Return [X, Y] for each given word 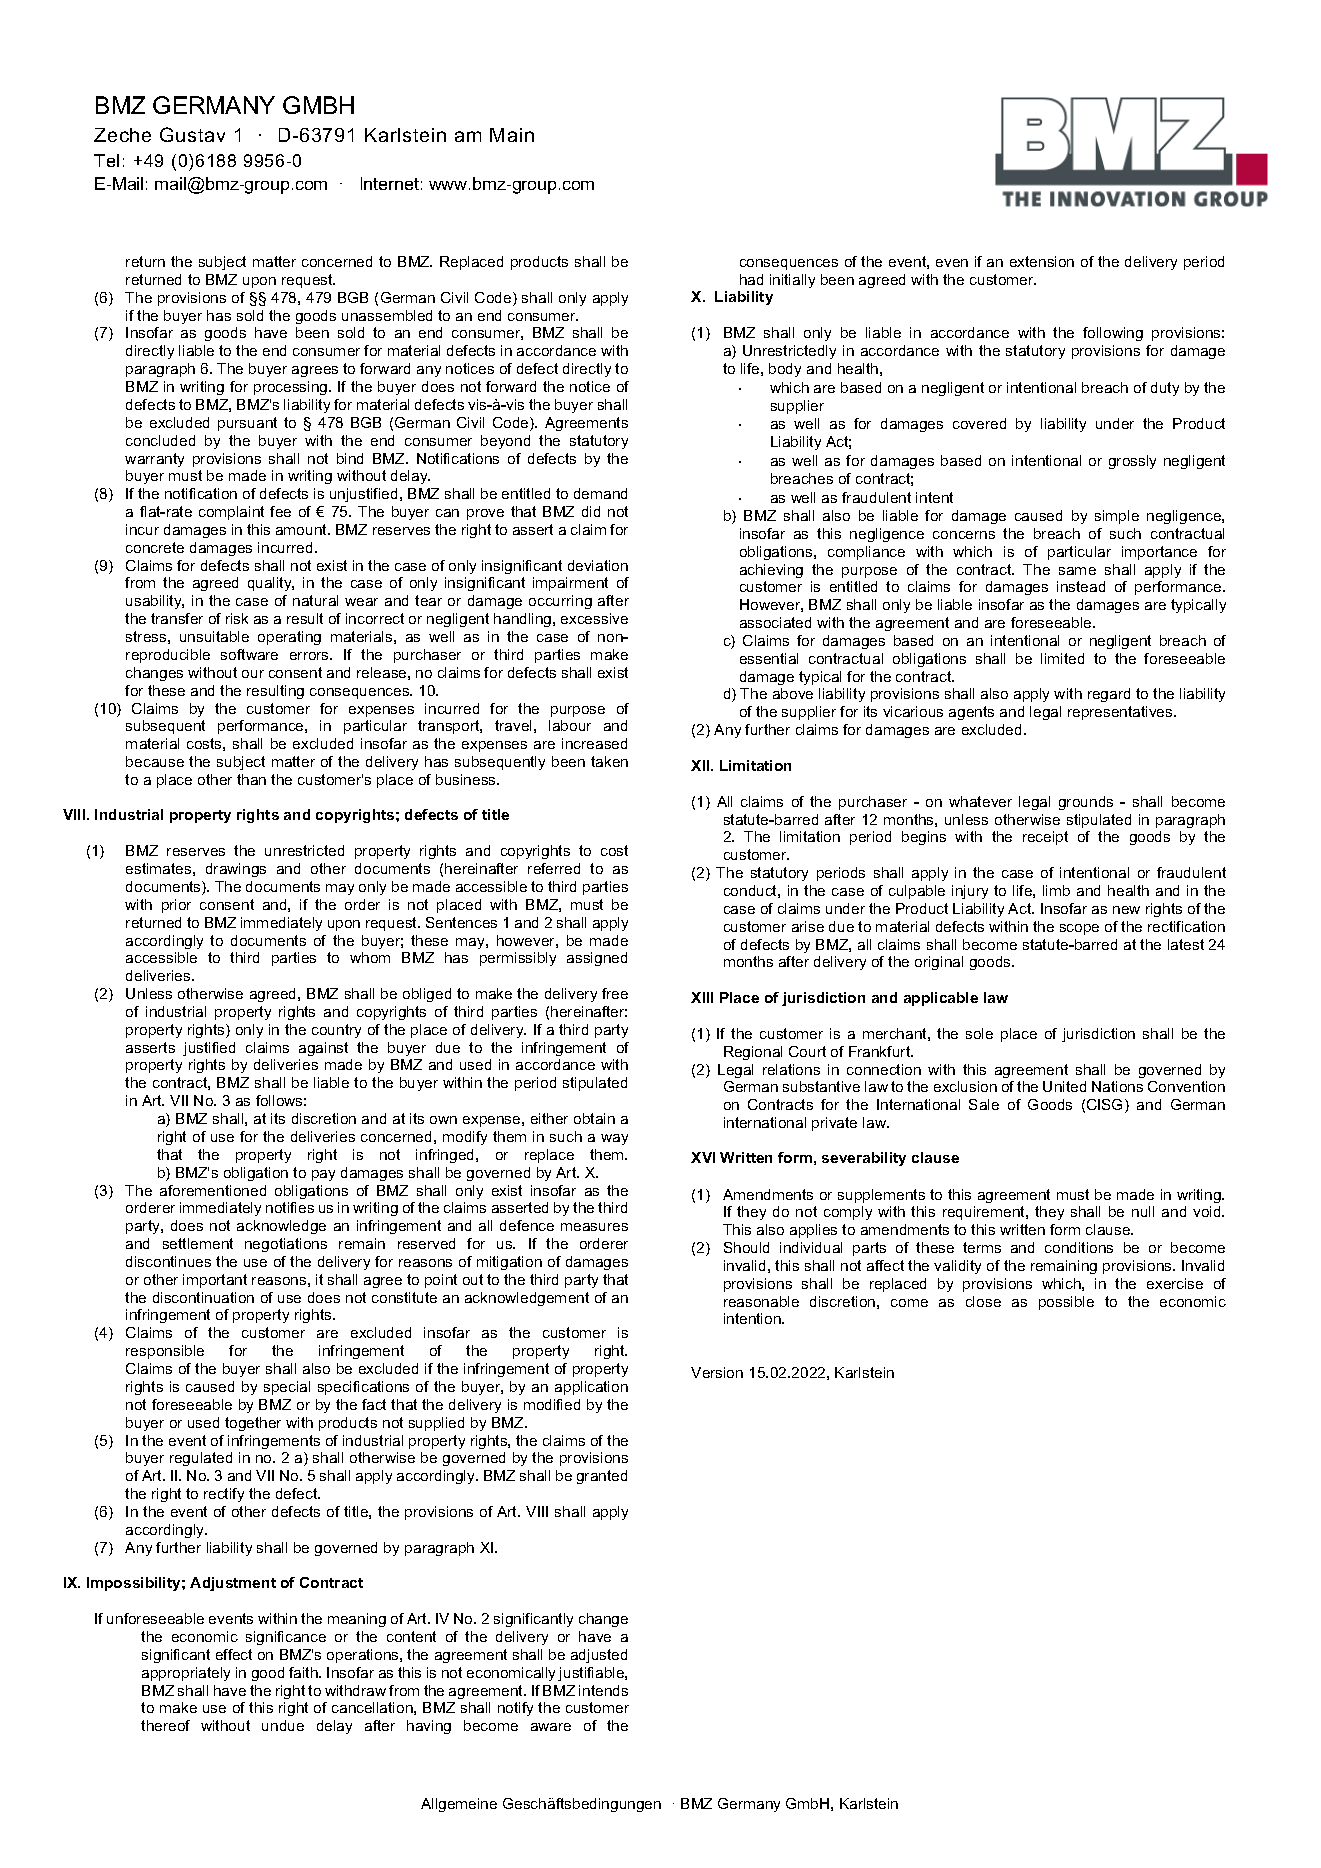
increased [594, 743]
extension [1042, 261]
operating [289, 638]
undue [283, 1725]
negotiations [286, 1245]
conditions [1079, 1247]
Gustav [192, 134]
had [751, 279]
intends [603, 1690]
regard [1109, 695]
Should [746, 1247]
